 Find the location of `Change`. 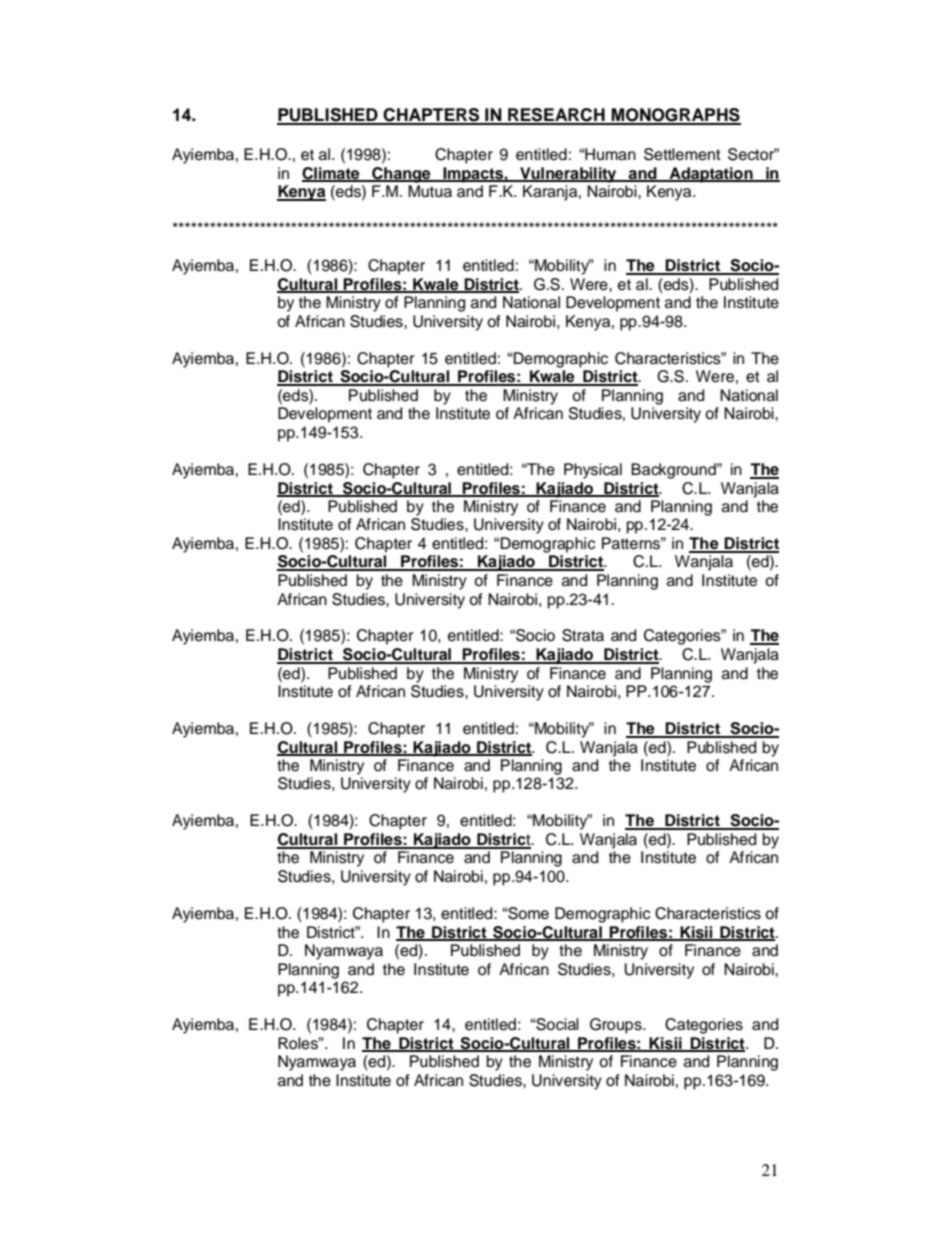

Change is located at coordinates (401, 175).
